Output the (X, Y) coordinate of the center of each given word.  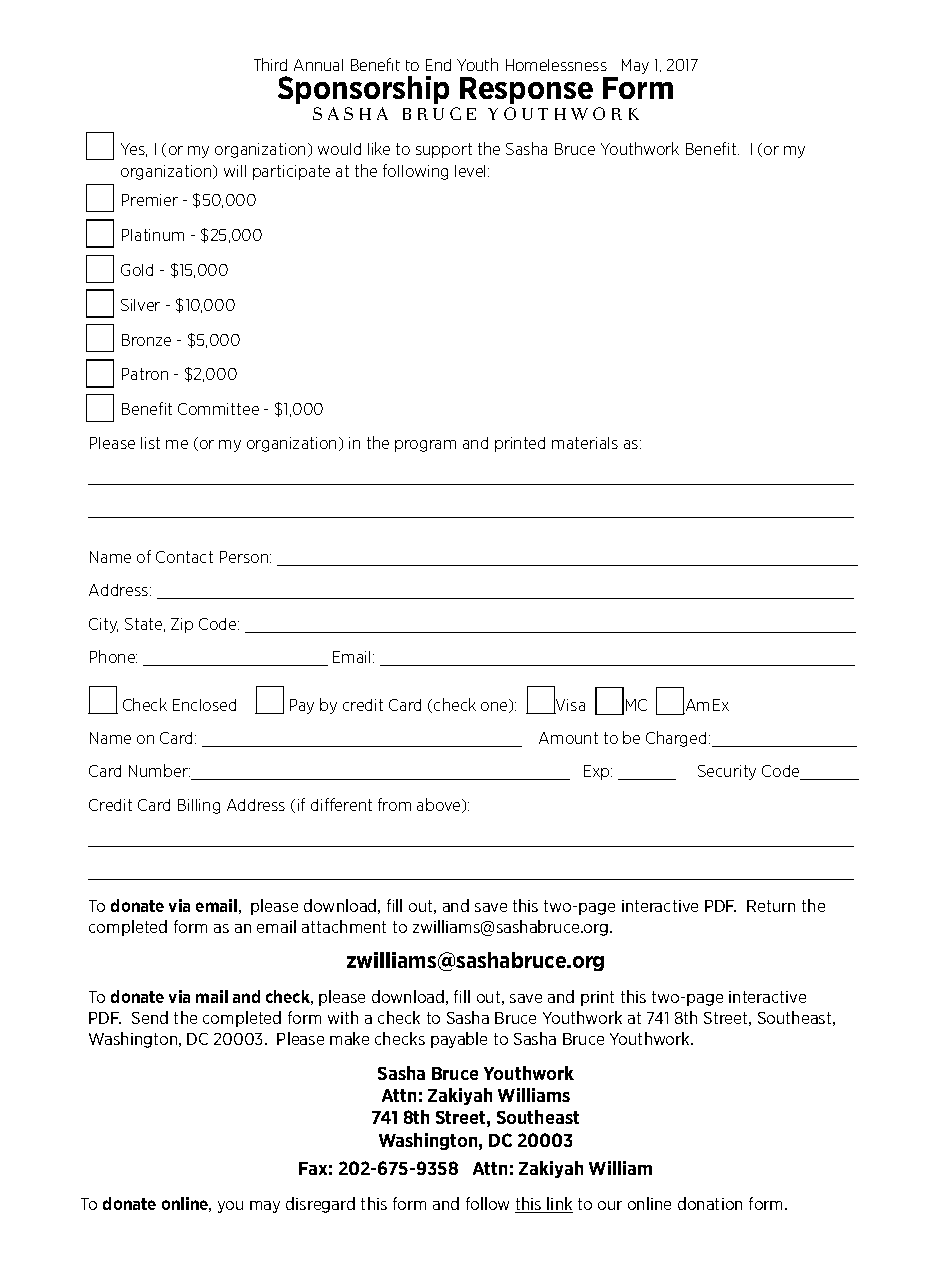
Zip (182, 625)
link (559, 1205)
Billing (199, 806)
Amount (568, 738)
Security (727, 772)
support (444, 150)
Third (270, 64)
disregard (320, 1205)
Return (771, 906)
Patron (145, 374)
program (425, 446)
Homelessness (556, 65)
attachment (344, 926)
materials (585, 443)
